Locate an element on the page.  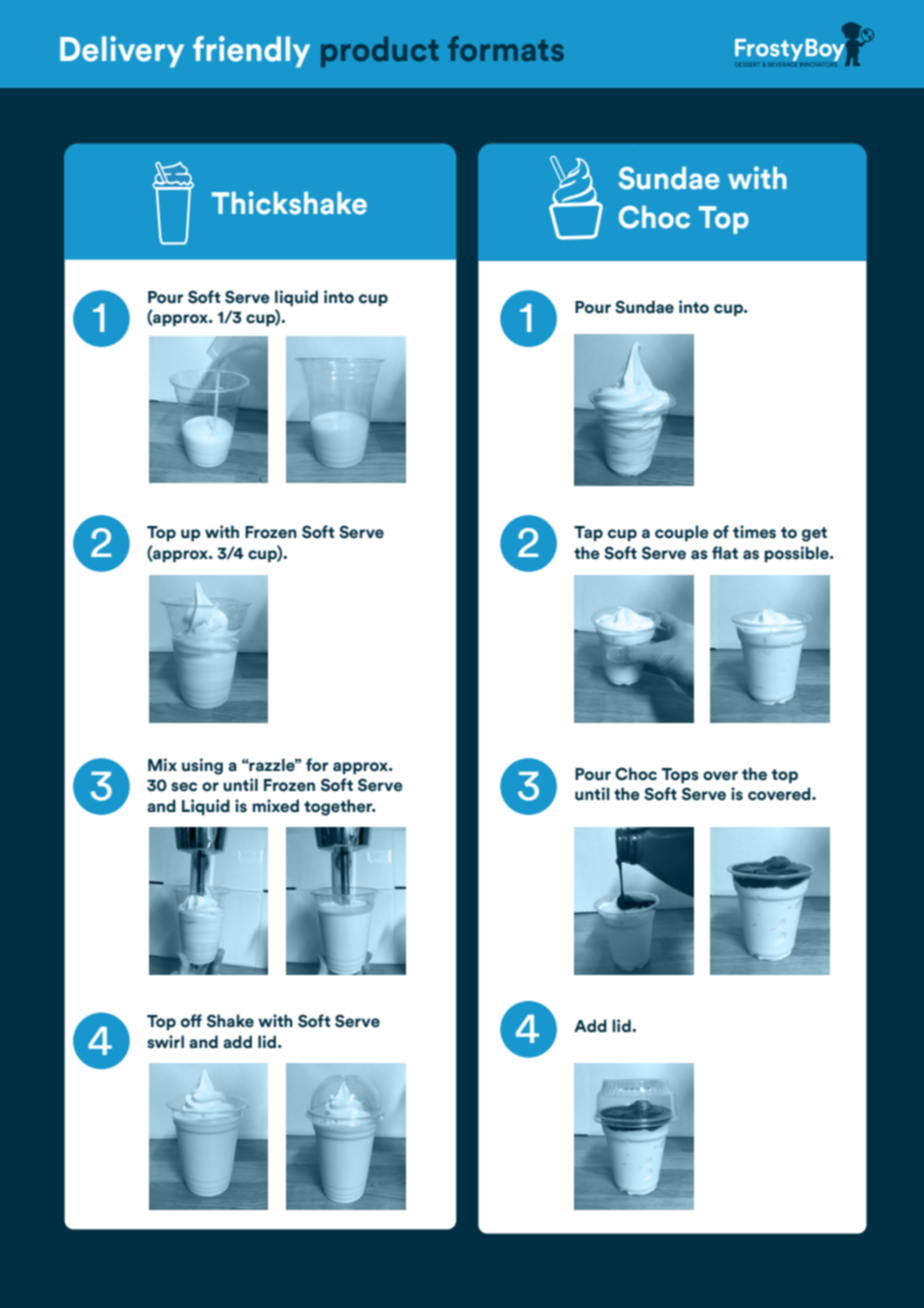
times is located at coordinates (754, 532).
